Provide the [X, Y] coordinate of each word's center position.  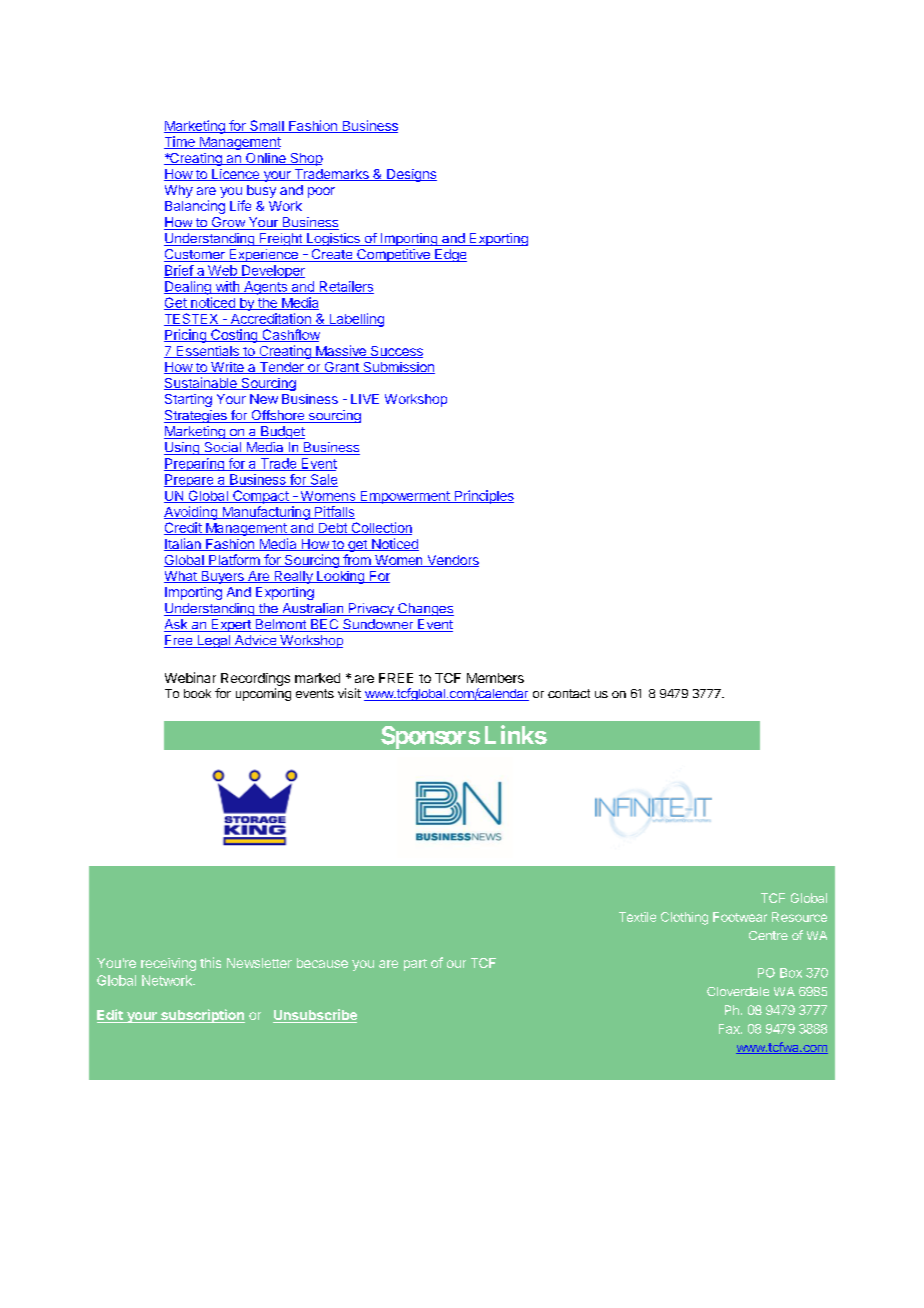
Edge [450, 255]
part [415, 965]
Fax [730, 1029]
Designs [411, 175]
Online [266, 159]
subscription [202, 1016]
